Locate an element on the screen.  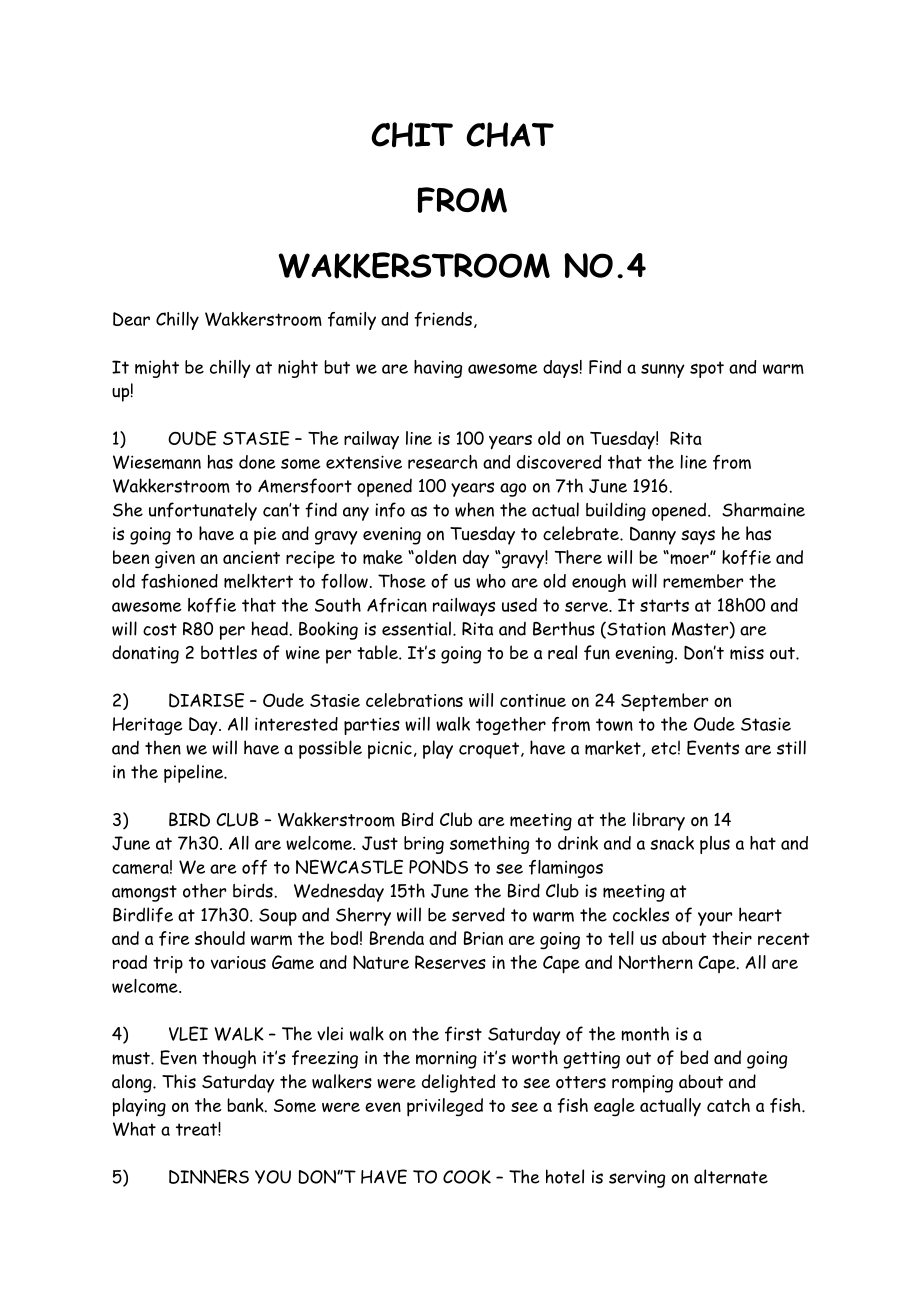
bring is located at coordinates (424, 845).
